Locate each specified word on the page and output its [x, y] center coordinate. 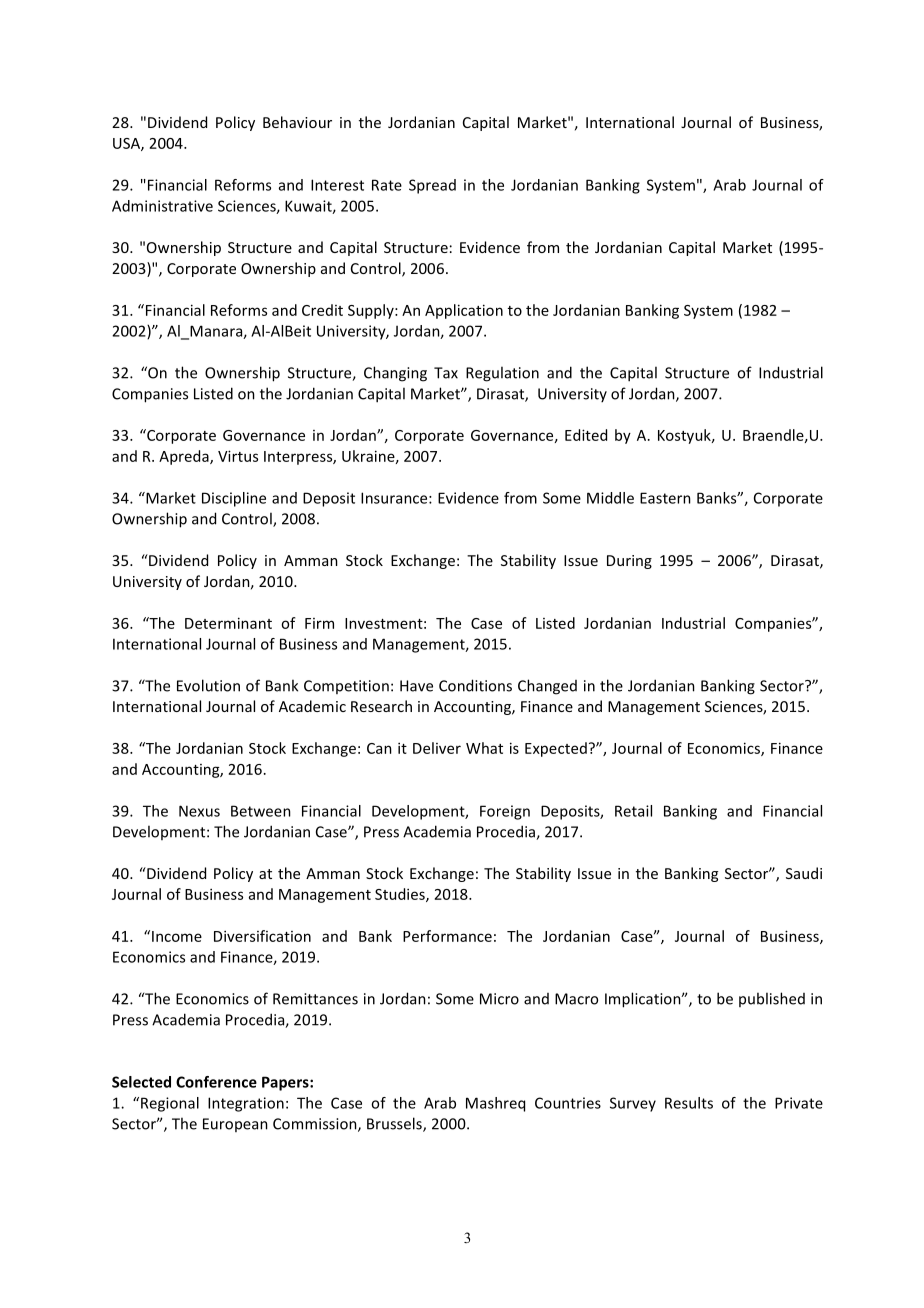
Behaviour [297, 122]
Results [689, 1103]
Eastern [665, 498]
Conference [216, 1082]
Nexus [199, 811]
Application [464, 311]
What [484, 748]
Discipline [234, 499]
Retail [633, 811]
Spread [432, 186]
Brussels [395, 1124]
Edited [586, 435]
